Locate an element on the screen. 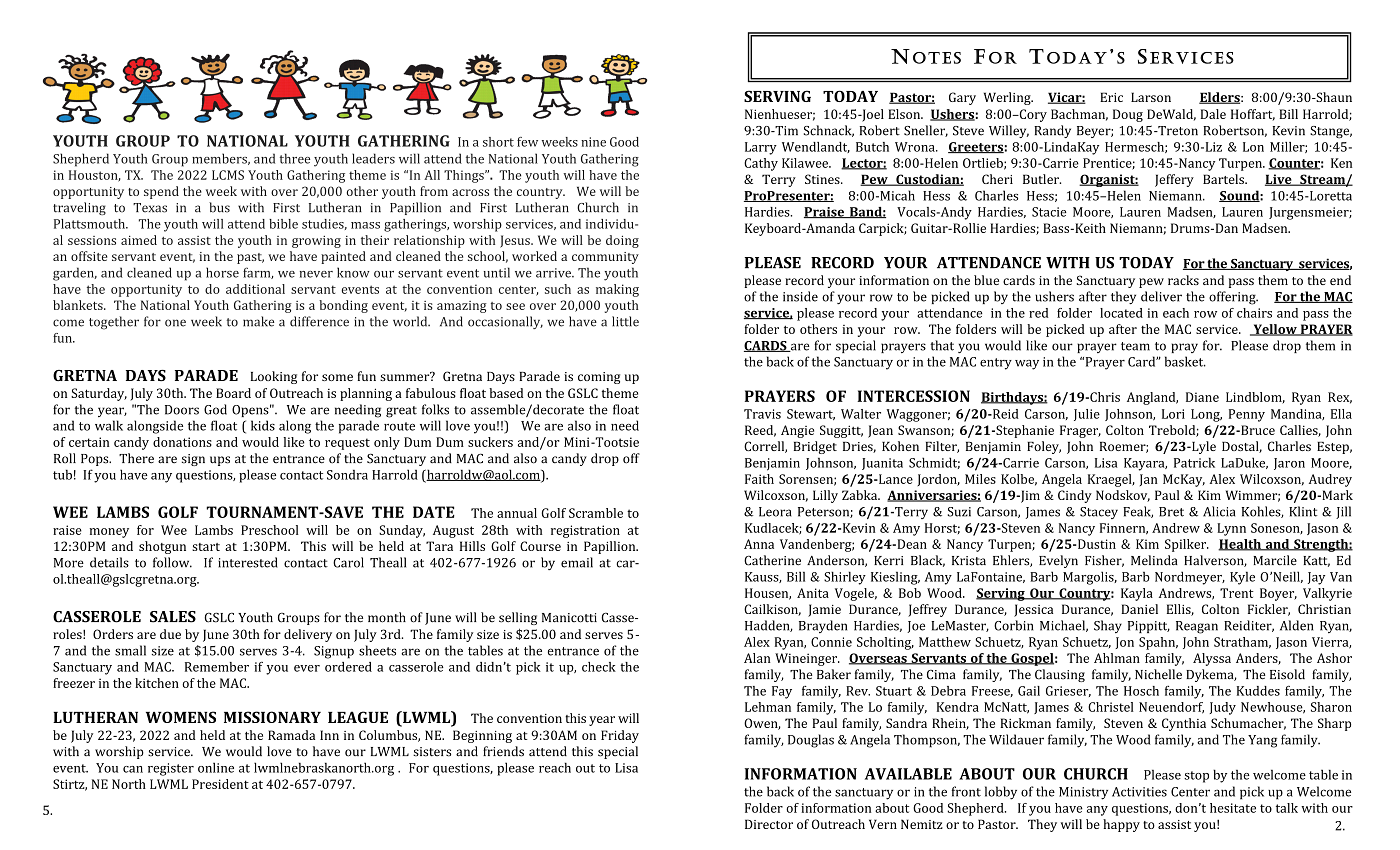  Larry is located at coordinates (761, 148).
